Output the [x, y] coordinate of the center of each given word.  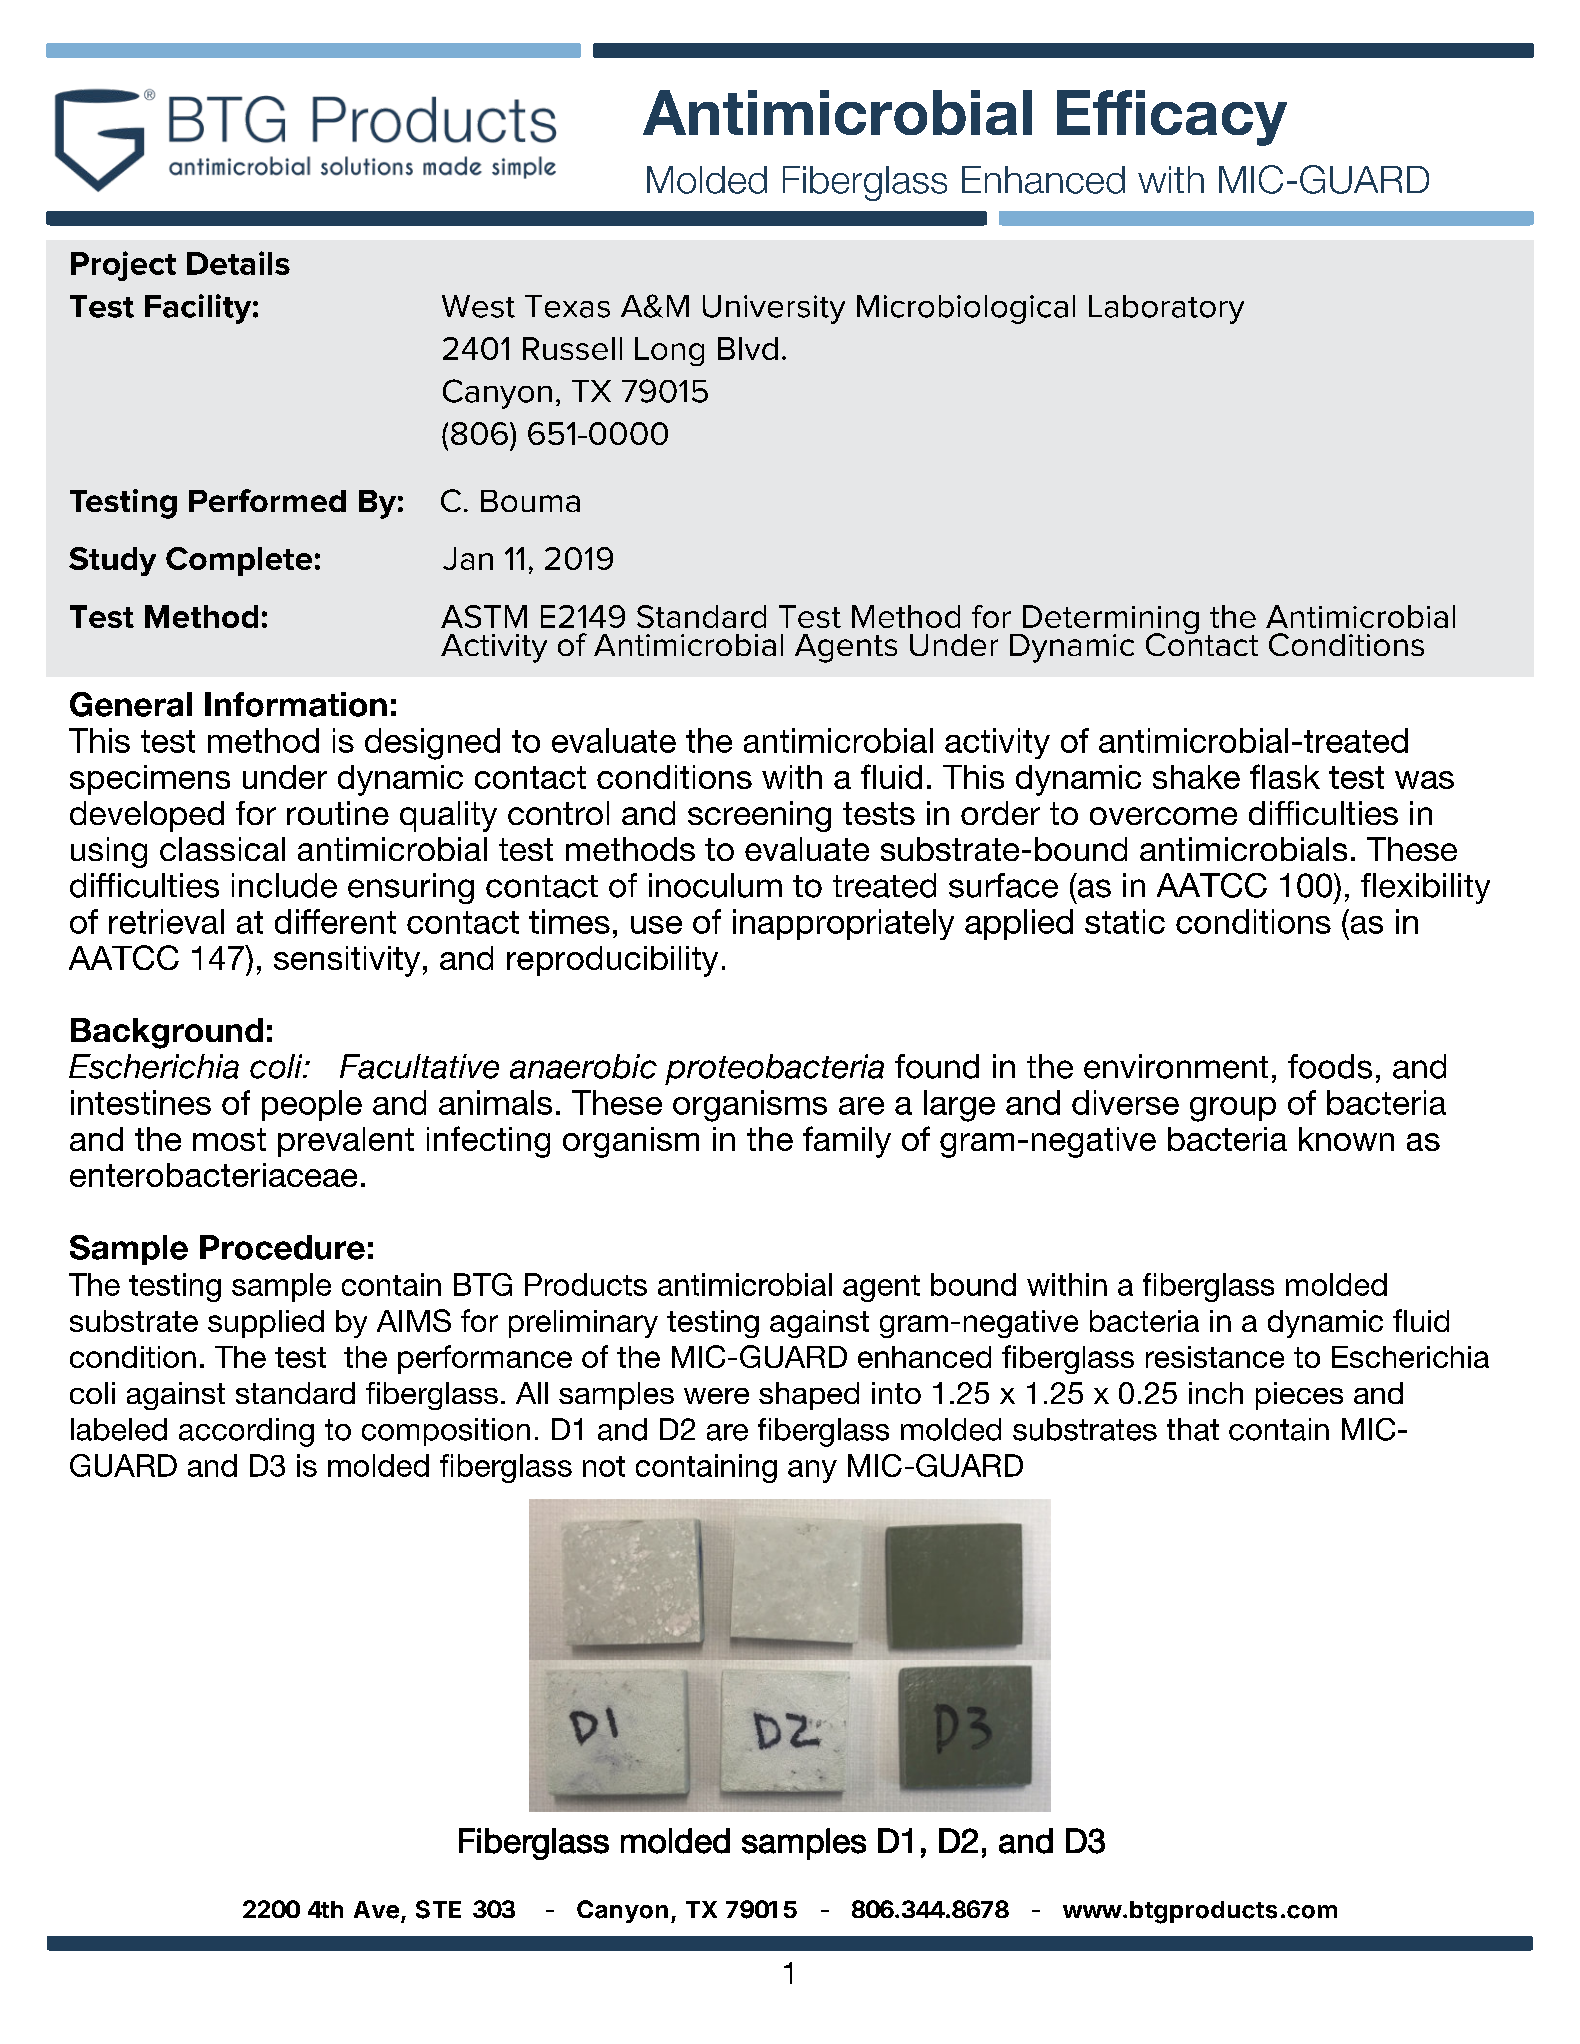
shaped [809, 1396]
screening [759, 816]
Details [238, 263]
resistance [1215, 1357]
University [774, 309]
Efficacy [1172, 118]
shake [1196, 777]
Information [296, 704]
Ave [376, 1910]
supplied [266, 1324]
